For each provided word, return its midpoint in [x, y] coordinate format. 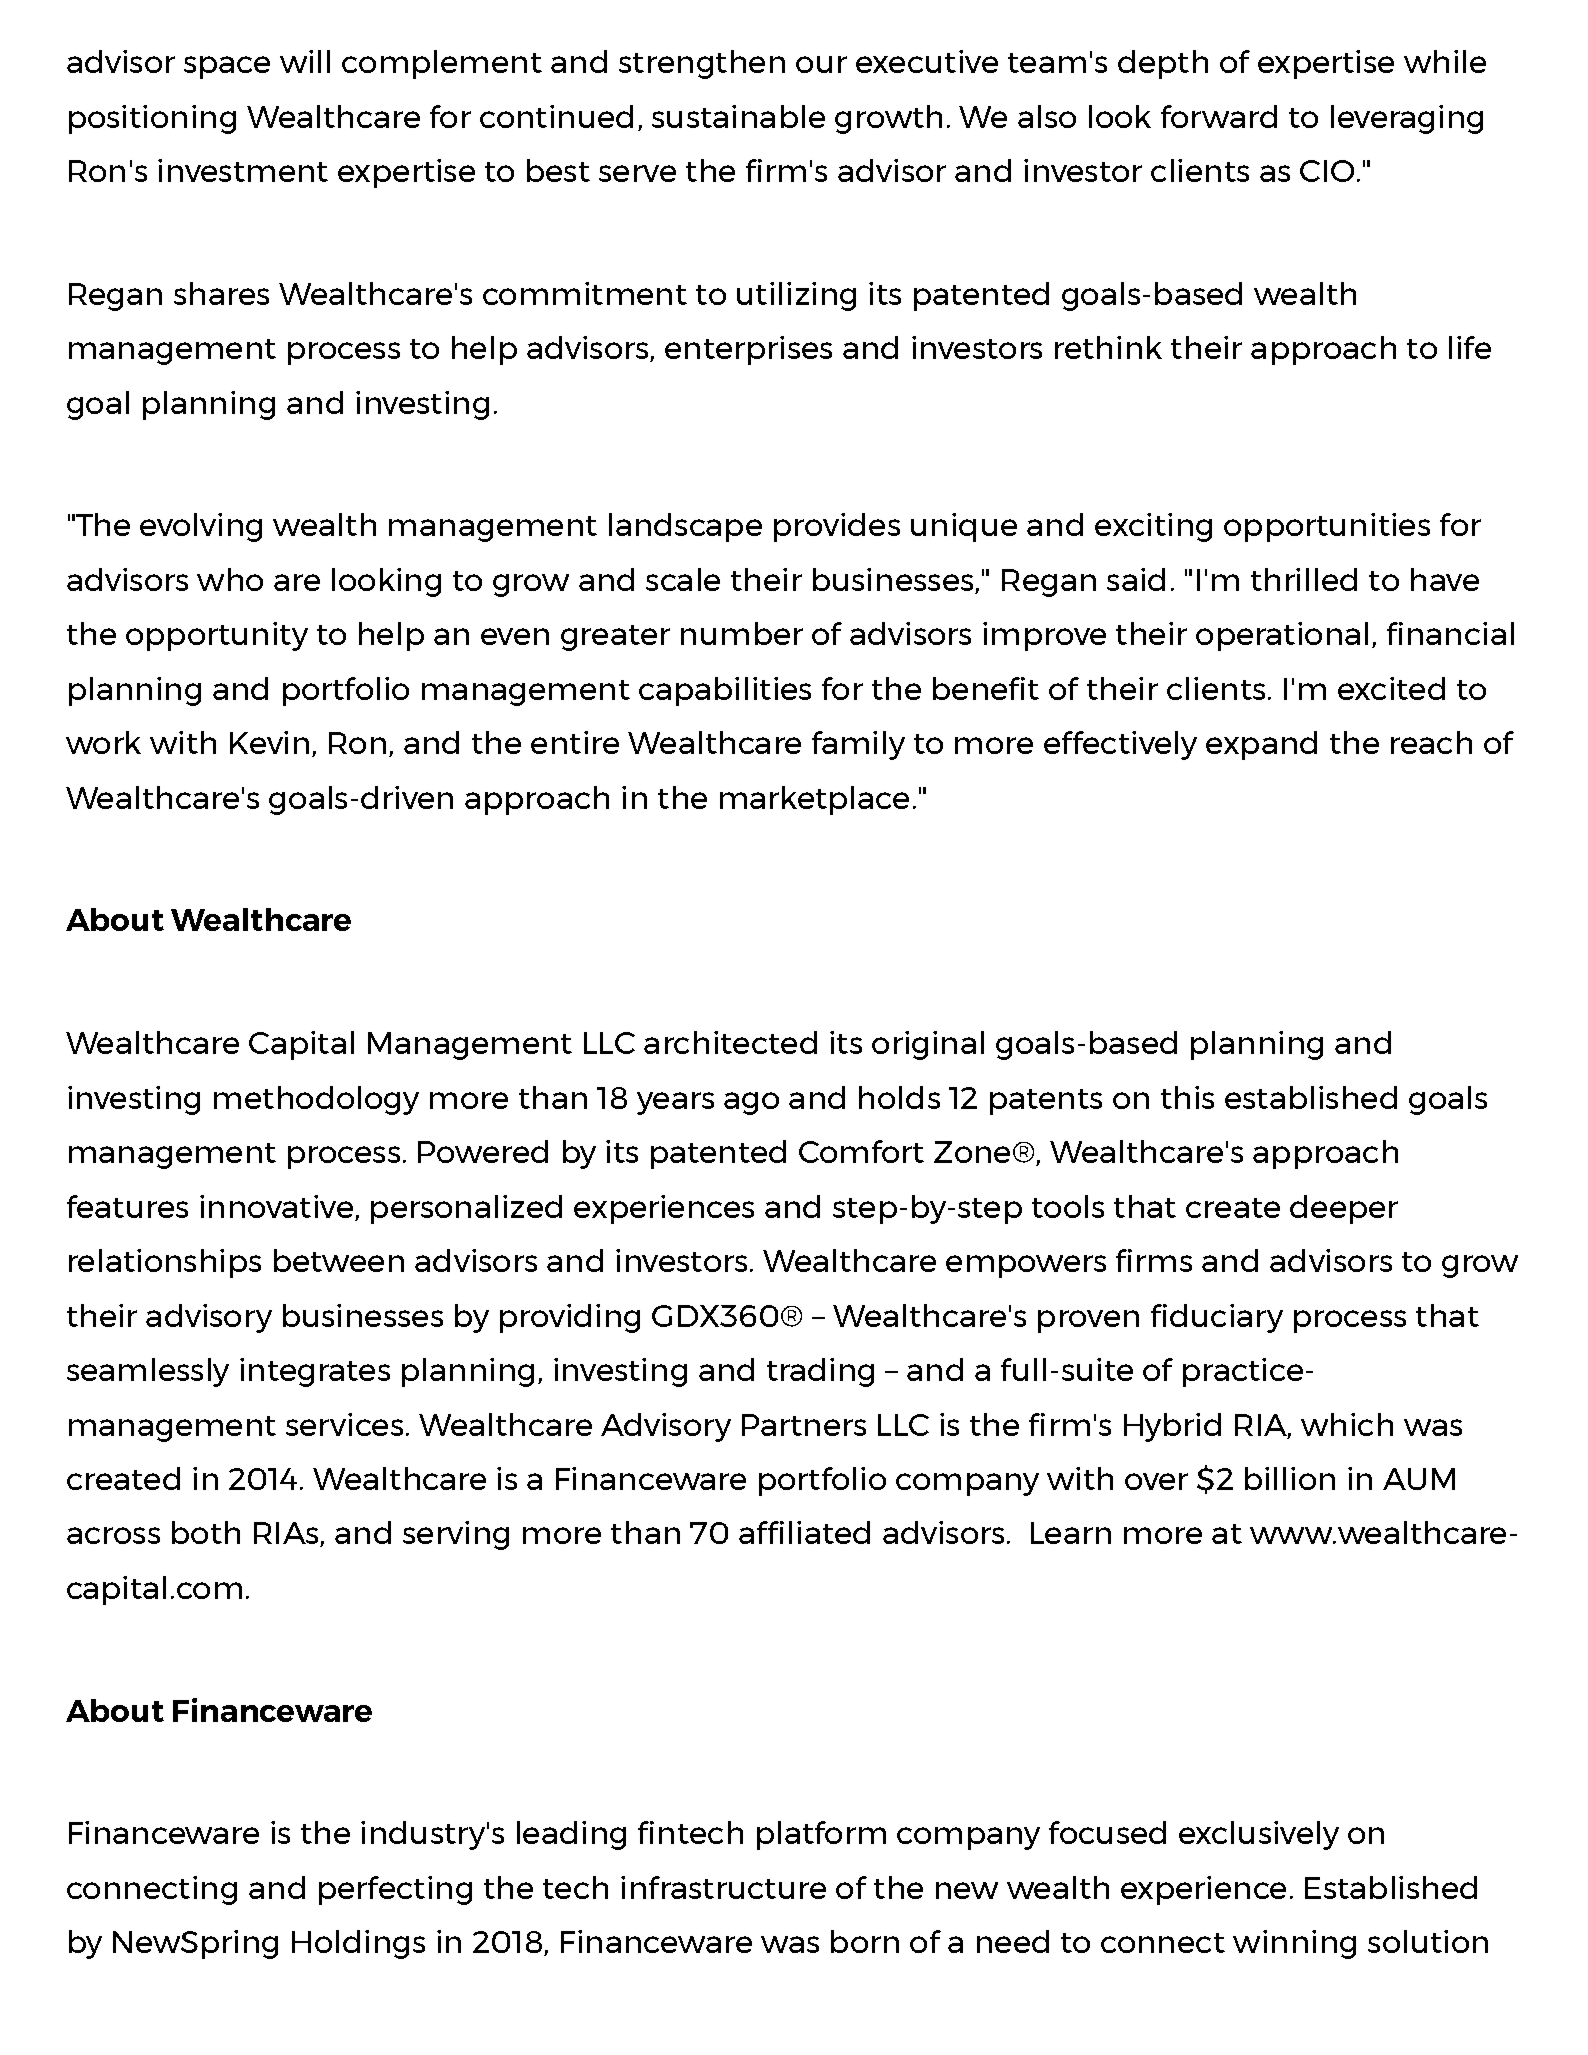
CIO [1327, 171]
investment [243, 170]
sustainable [738, 116]
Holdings [358, 1944]
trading [820, 1372]
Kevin [269, 742]
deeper [1344, 1209]
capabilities [725, 691]
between [339, 1260]
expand [1261, 745]
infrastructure [723, 1887]
